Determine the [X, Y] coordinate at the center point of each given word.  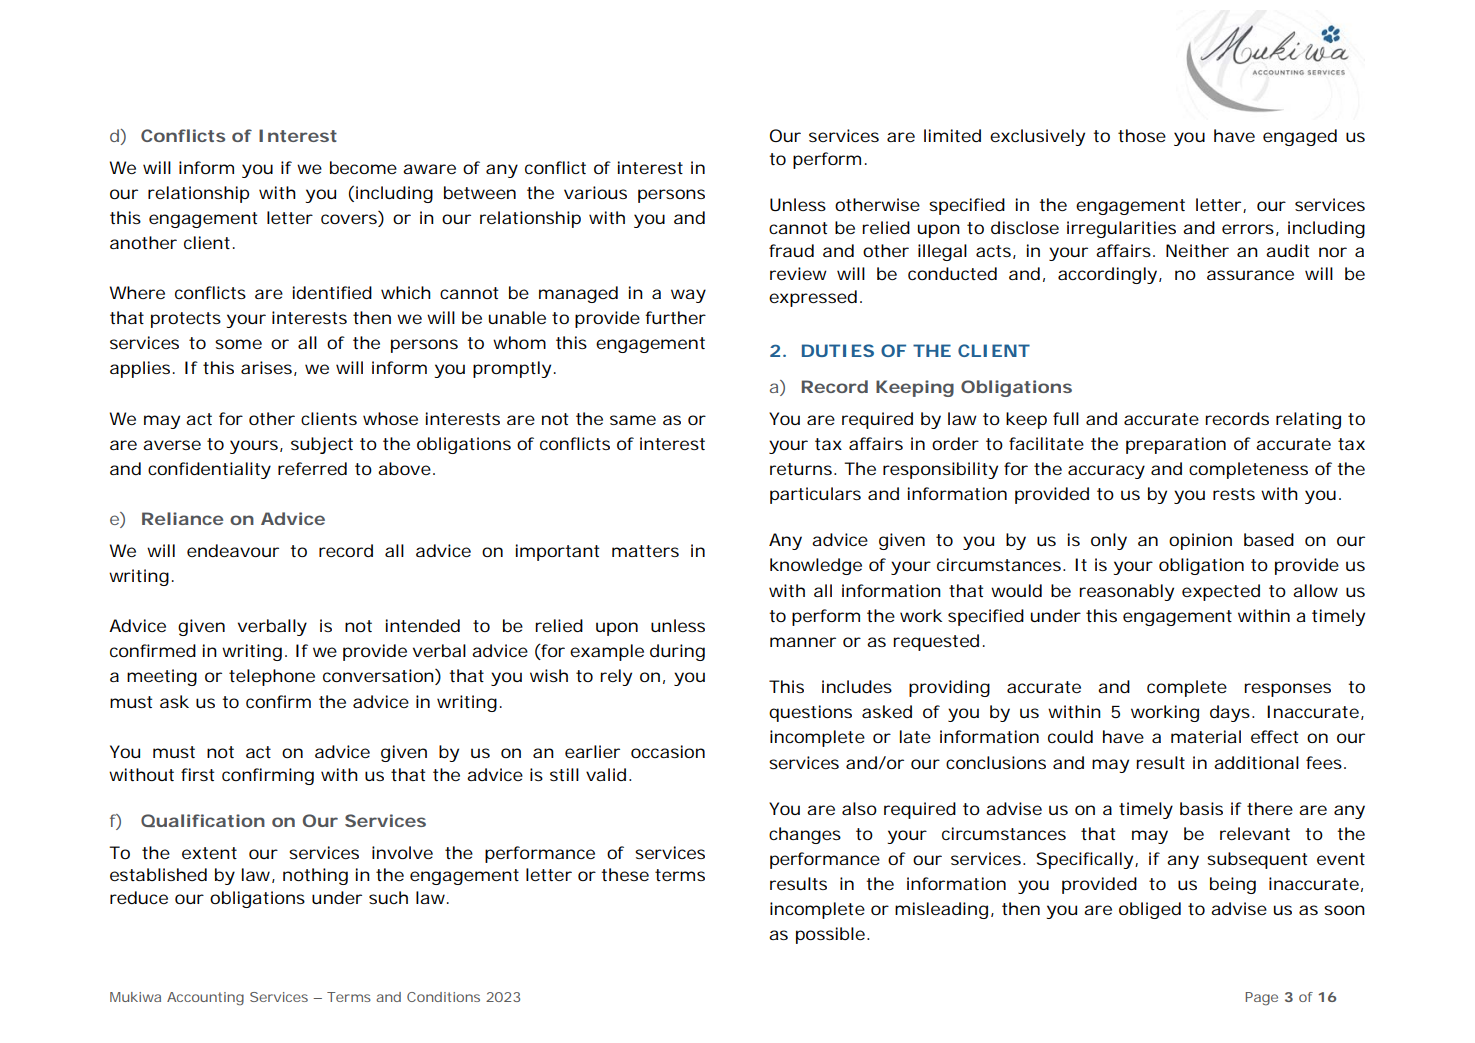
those [1142, 135]
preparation [1176, 445]
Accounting [205, 999]
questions [810, 713]
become [363, 167]
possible [830, 935]
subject [322, 445]
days [1230, 713]
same [633, 420]
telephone [272, 677]
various [595, 192]
